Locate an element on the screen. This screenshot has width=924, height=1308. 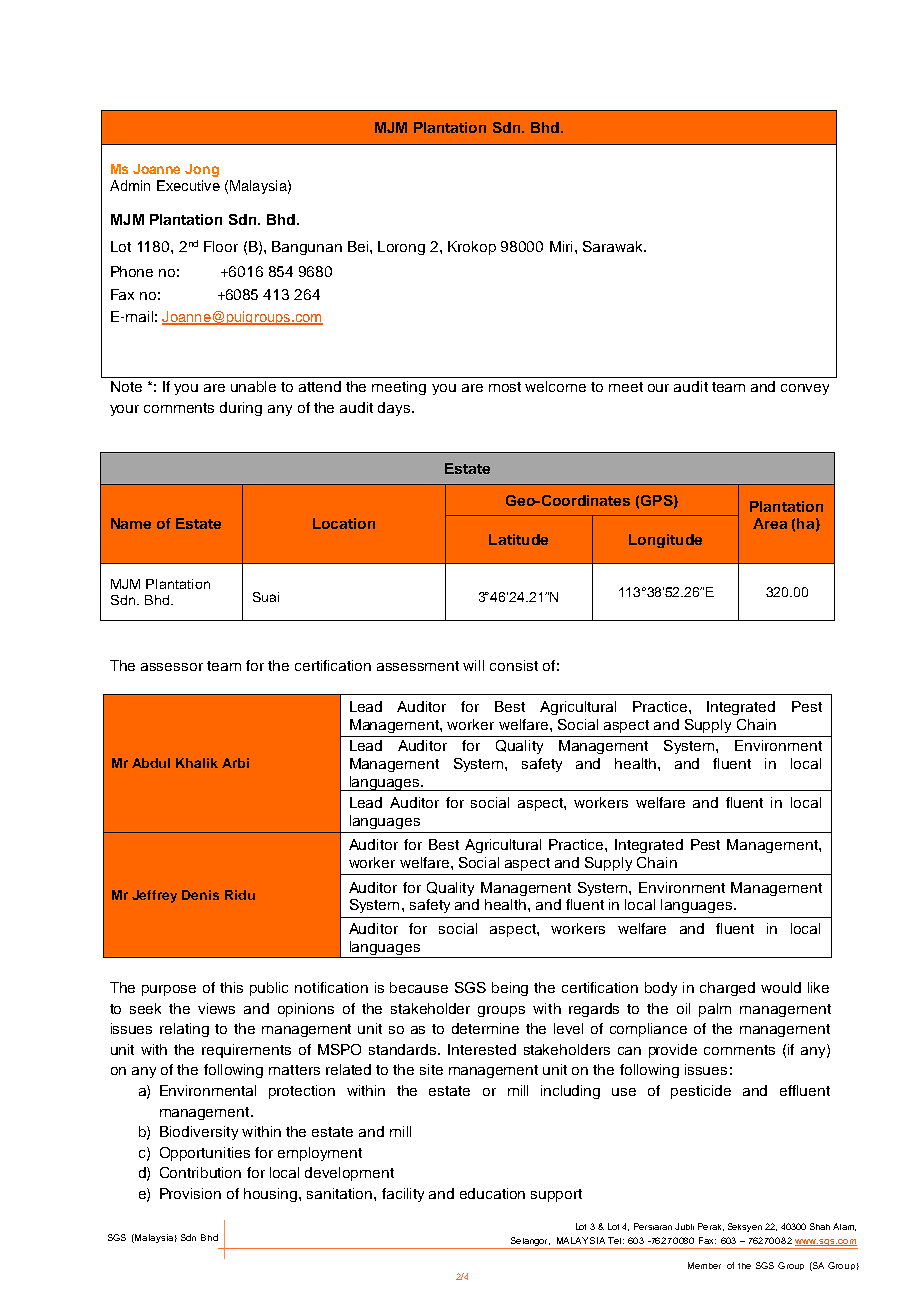
Executive is located at coordinates (188, 185).
